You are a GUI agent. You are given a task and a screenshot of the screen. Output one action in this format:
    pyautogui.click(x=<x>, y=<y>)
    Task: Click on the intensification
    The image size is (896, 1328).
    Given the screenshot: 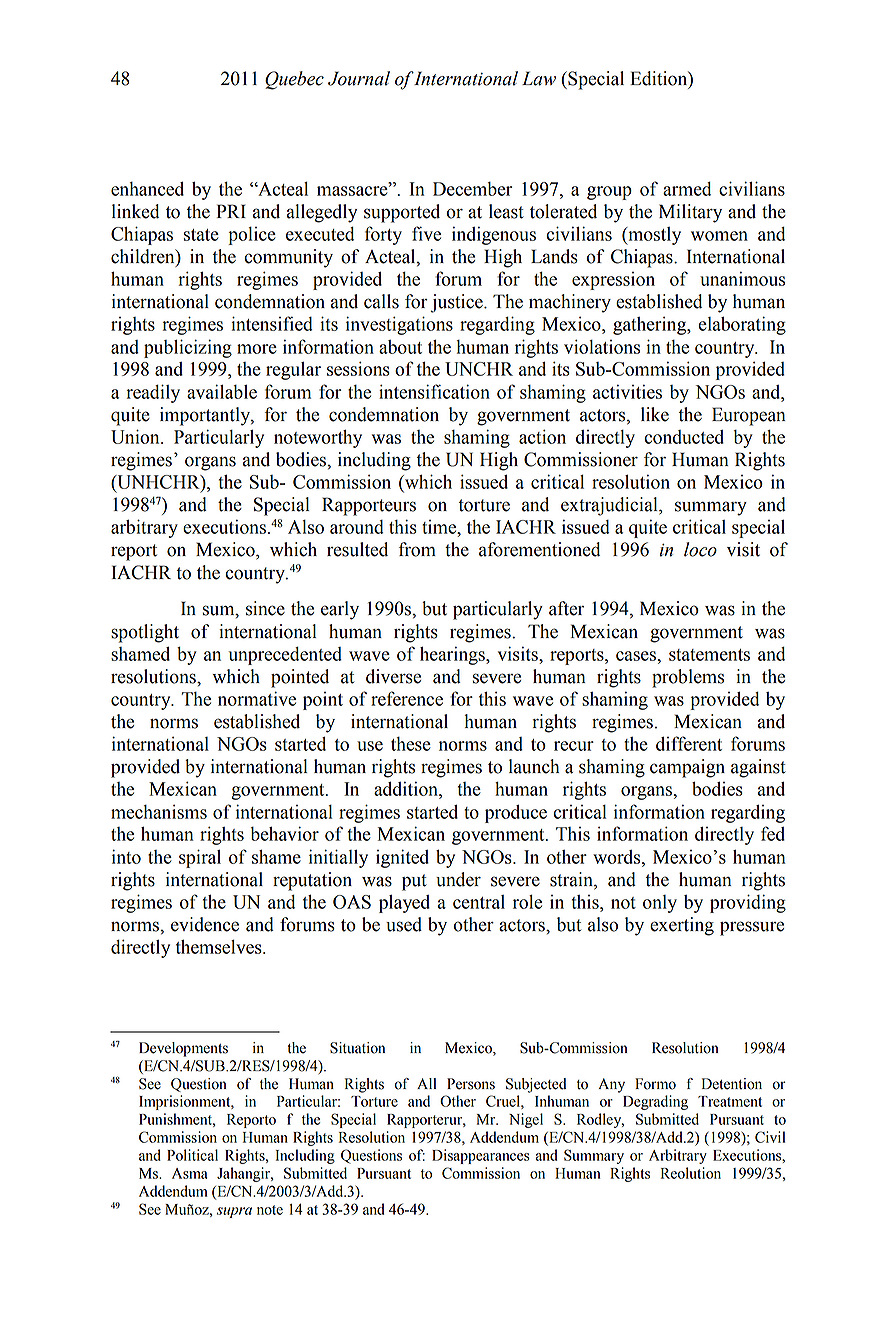 What is the action you would take?
    pyautogui.click(x=434, y=391)
